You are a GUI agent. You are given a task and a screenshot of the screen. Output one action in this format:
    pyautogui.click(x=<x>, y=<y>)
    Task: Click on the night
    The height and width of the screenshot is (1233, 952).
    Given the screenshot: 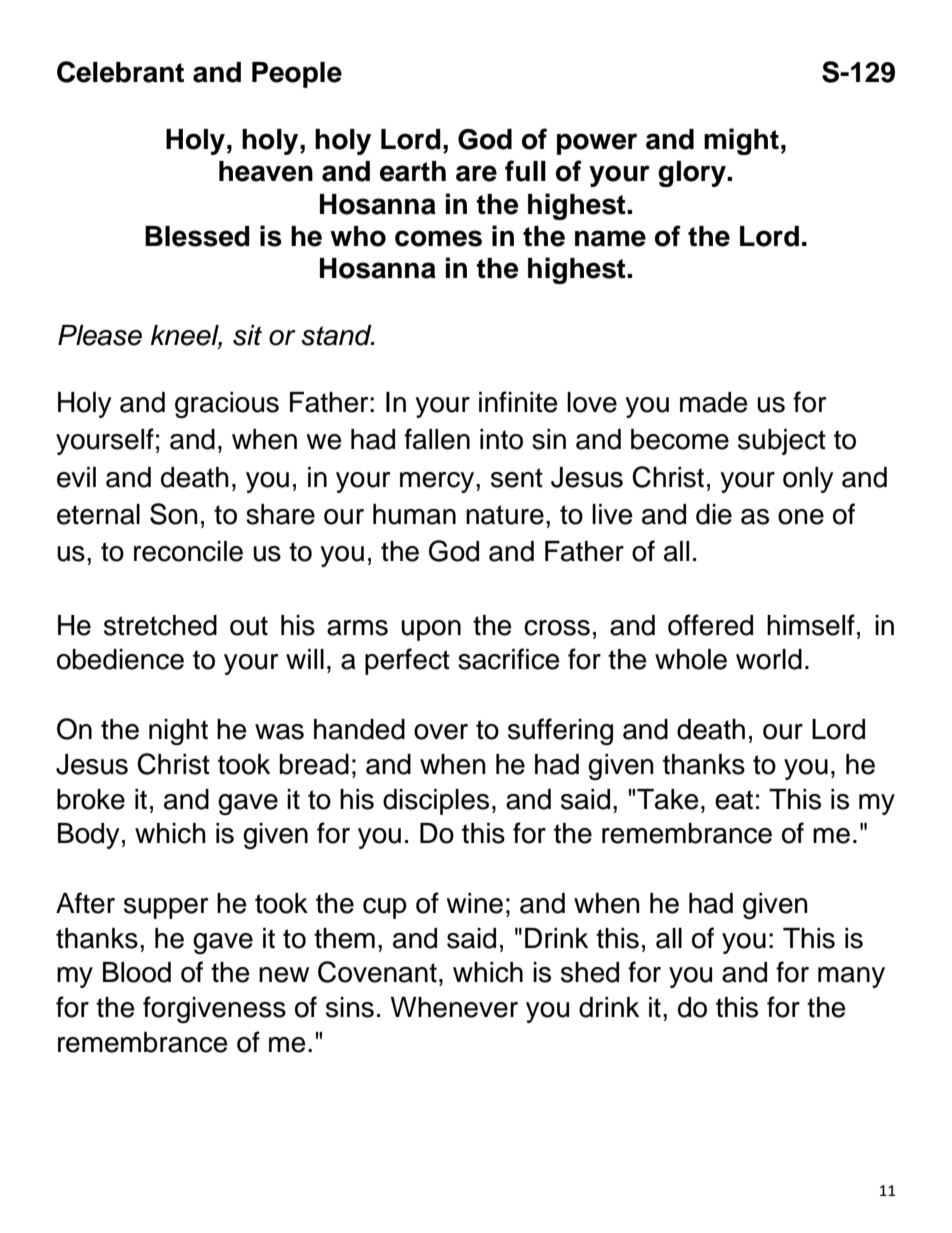 What is the action you would take?
    pyautogui.click(x=178, y=732)
